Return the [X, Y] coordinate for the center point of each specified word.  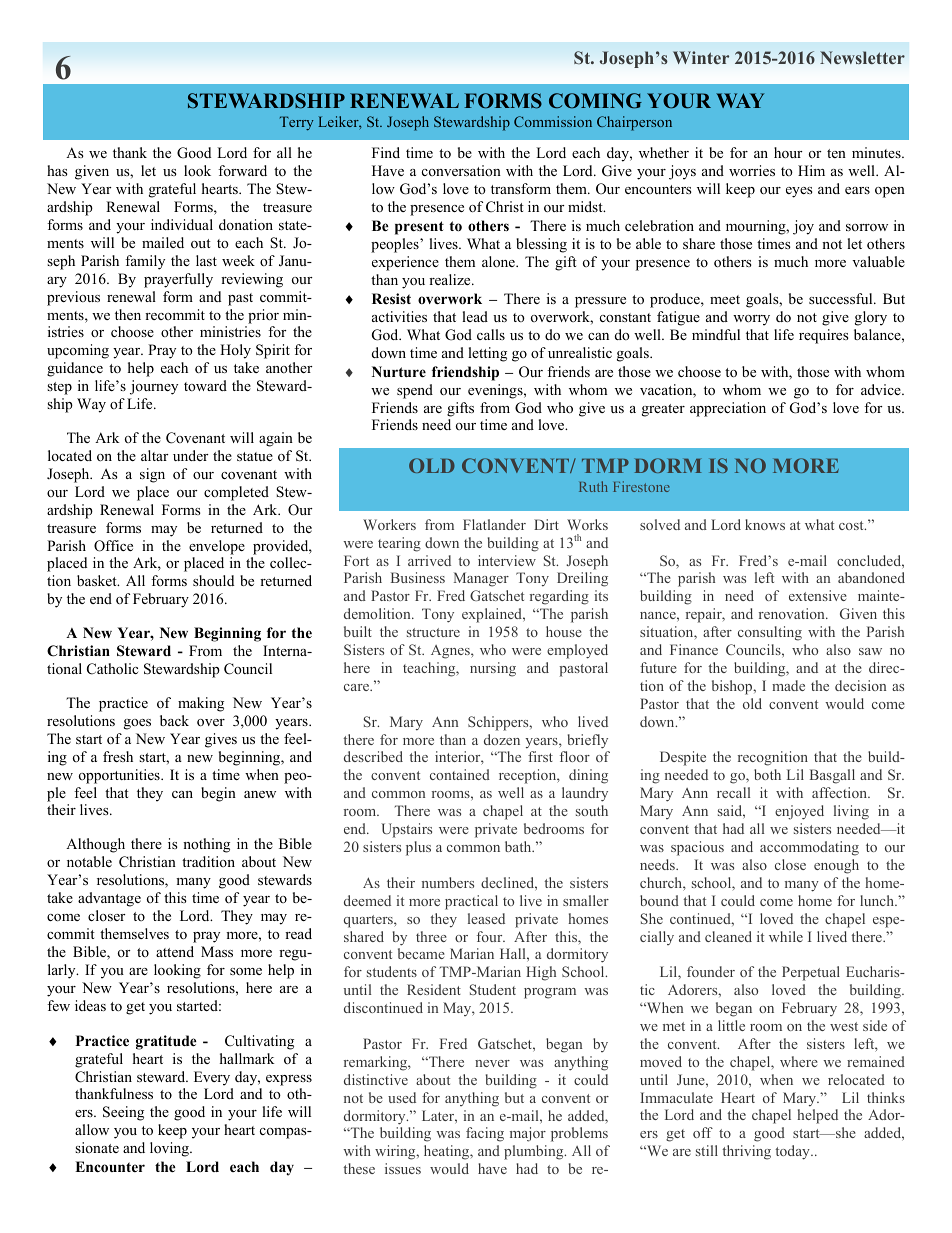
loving [170, 1149]
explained [493, 615]
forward [242, 170]
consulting [770, 633]
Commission [553, 121]
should [213, 580]
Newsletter [862, 57]
